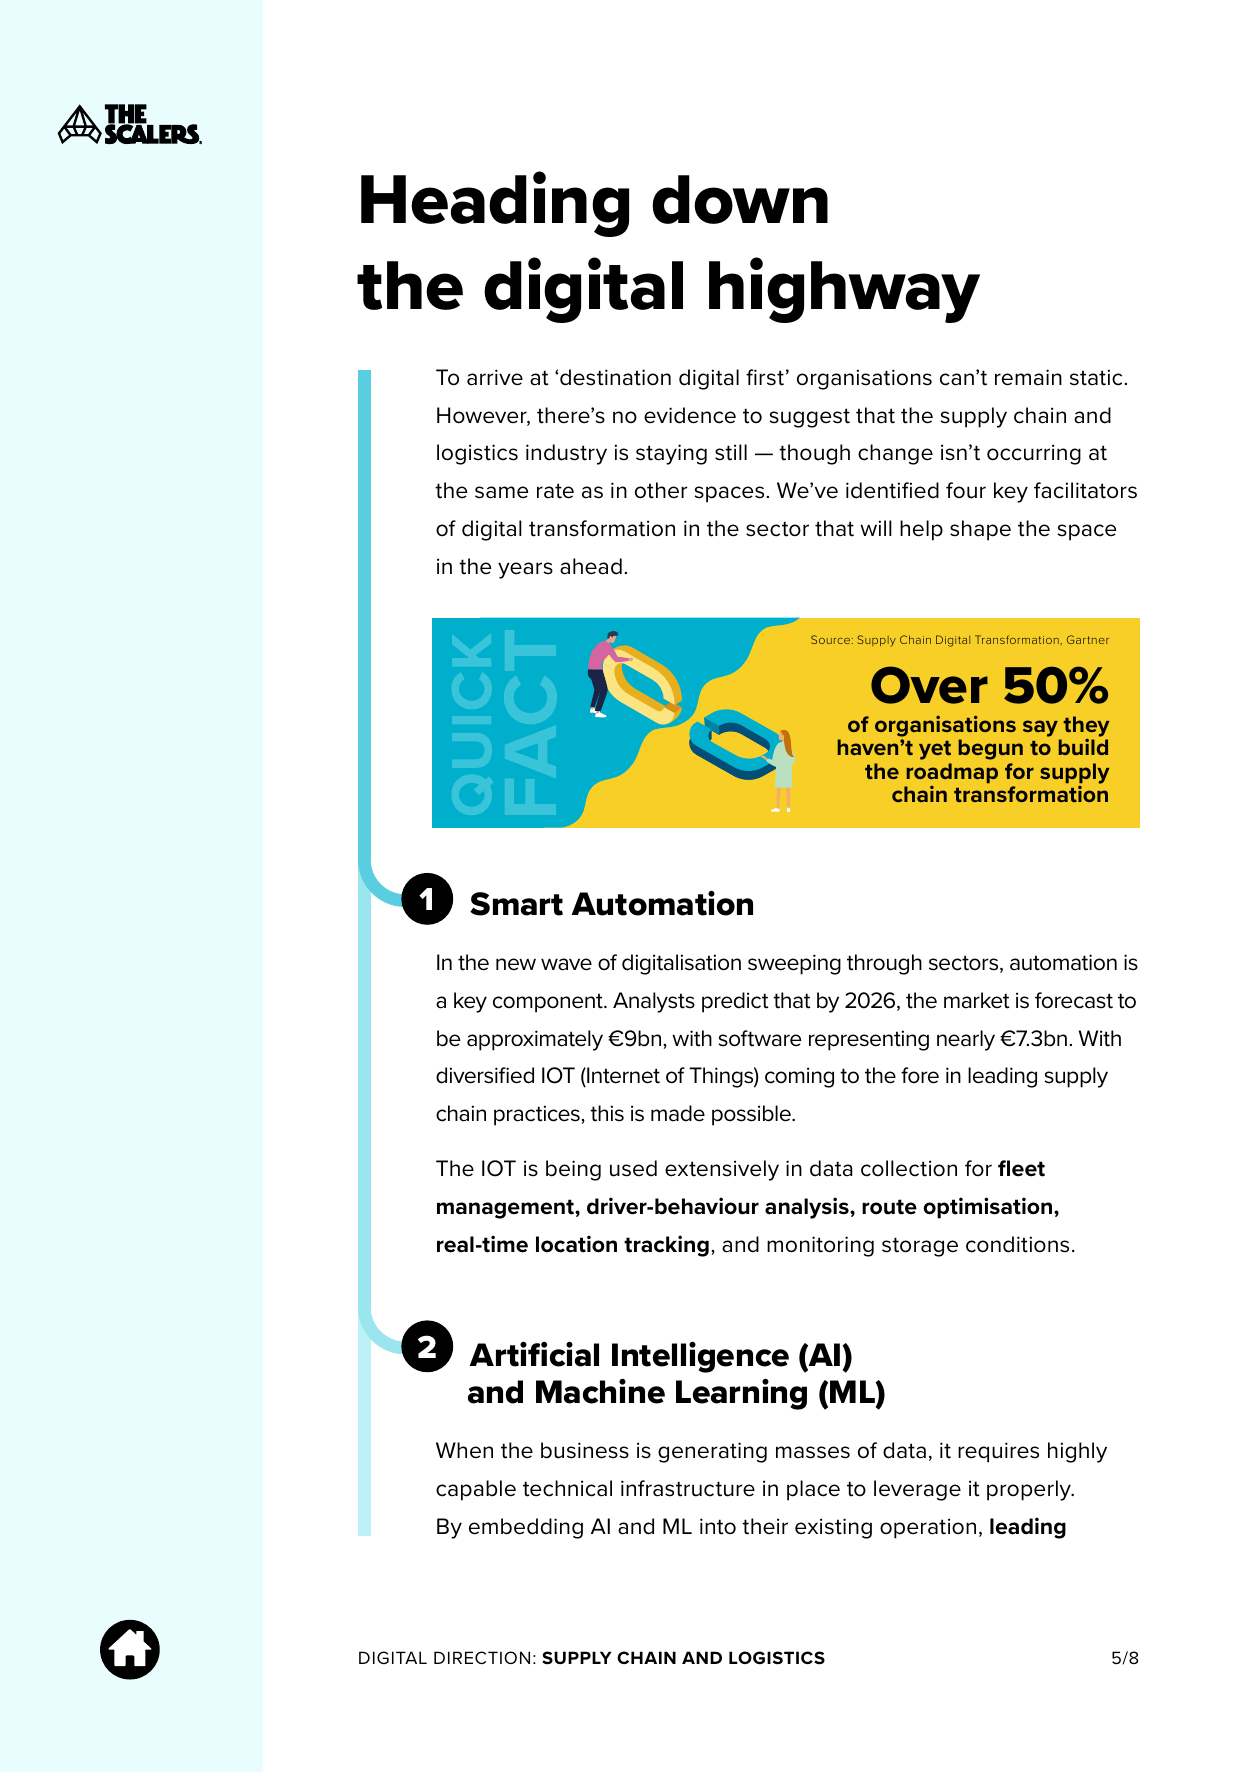  Describe the element at coordinates (1041, 730) in the screenshot. I see `say` at that location.
